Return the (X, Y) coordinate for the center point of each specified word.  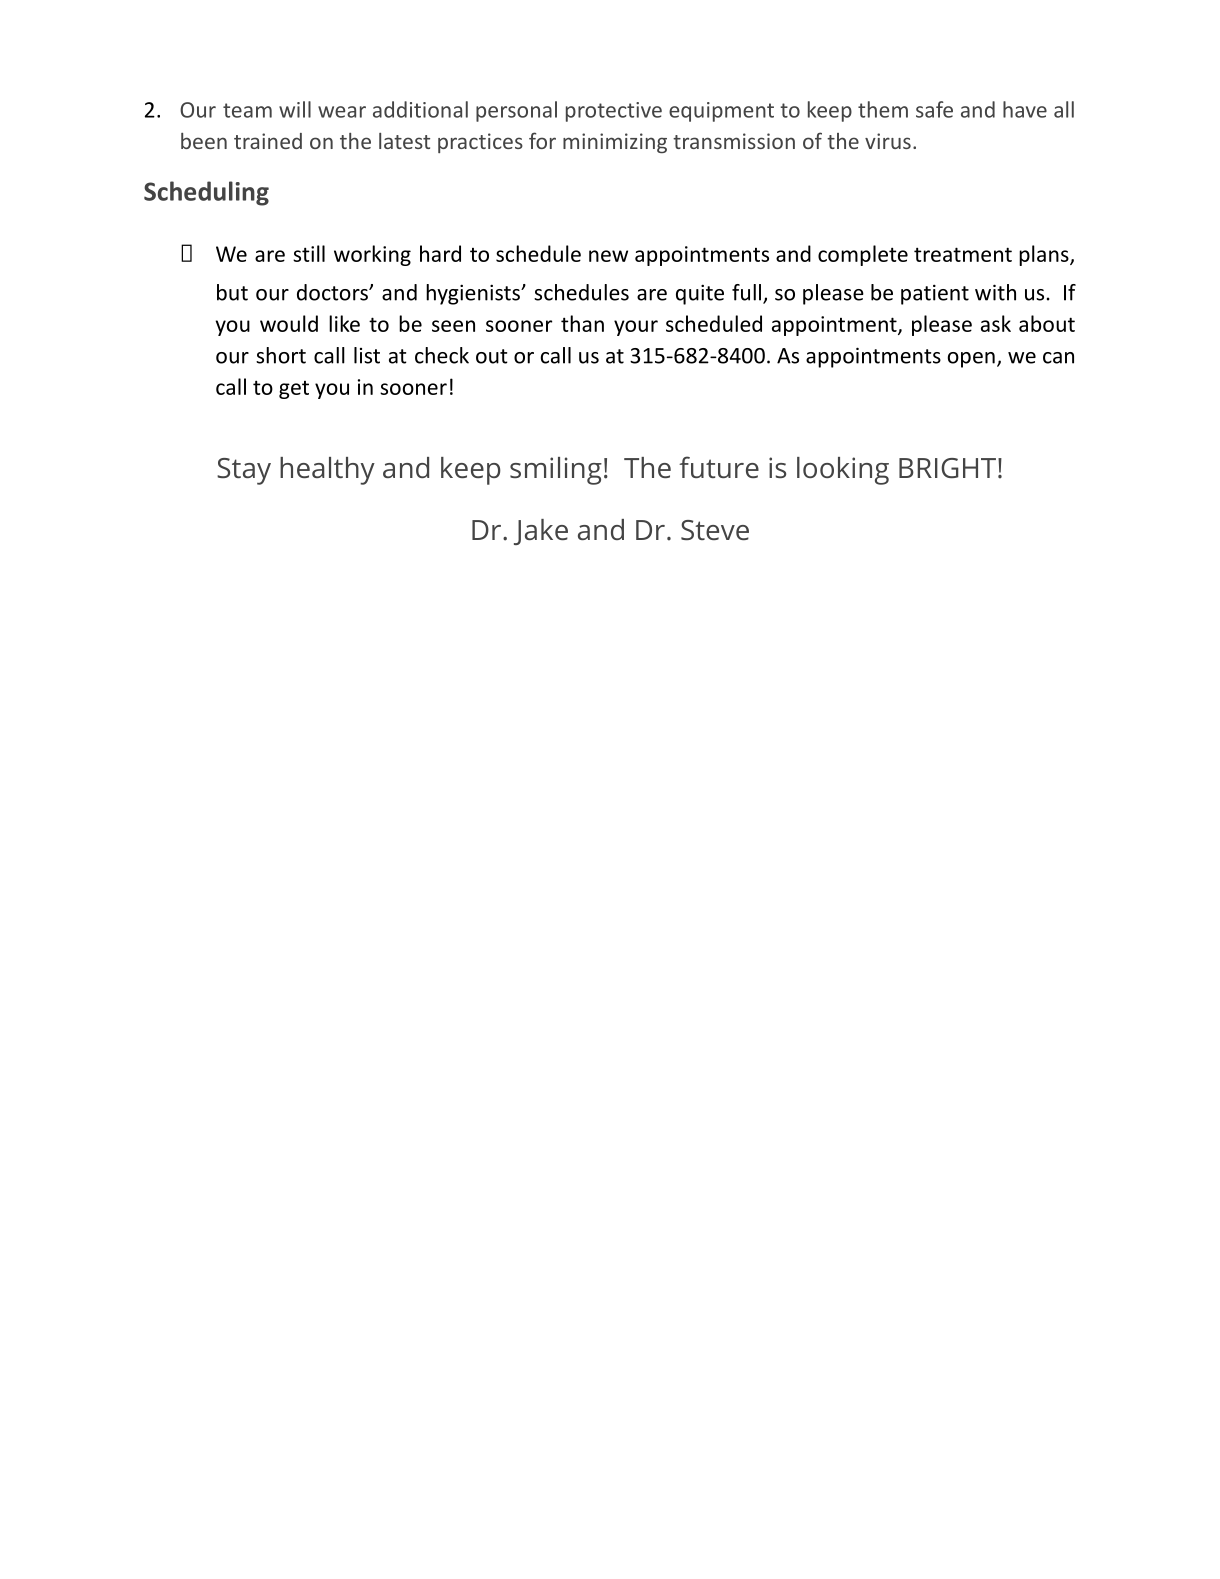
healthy (327, 471)
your (636, 328)
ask (996, 323)
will (295, 109)
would (289, 323)
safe (934, 109)
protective (614, 112)
